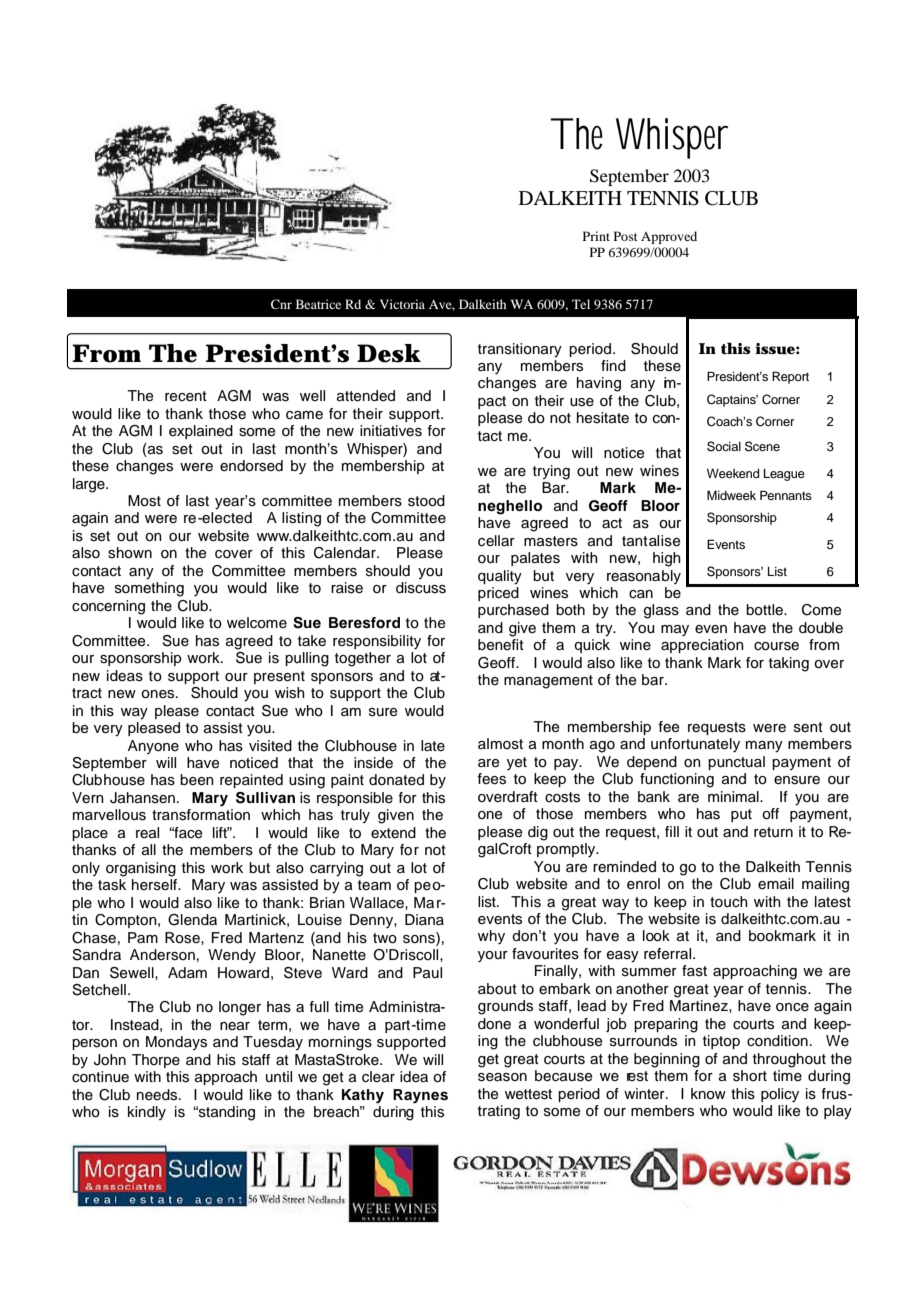  Describe the element at coordinates (789, 664) in the screenshot. I see `taking` at that location.
